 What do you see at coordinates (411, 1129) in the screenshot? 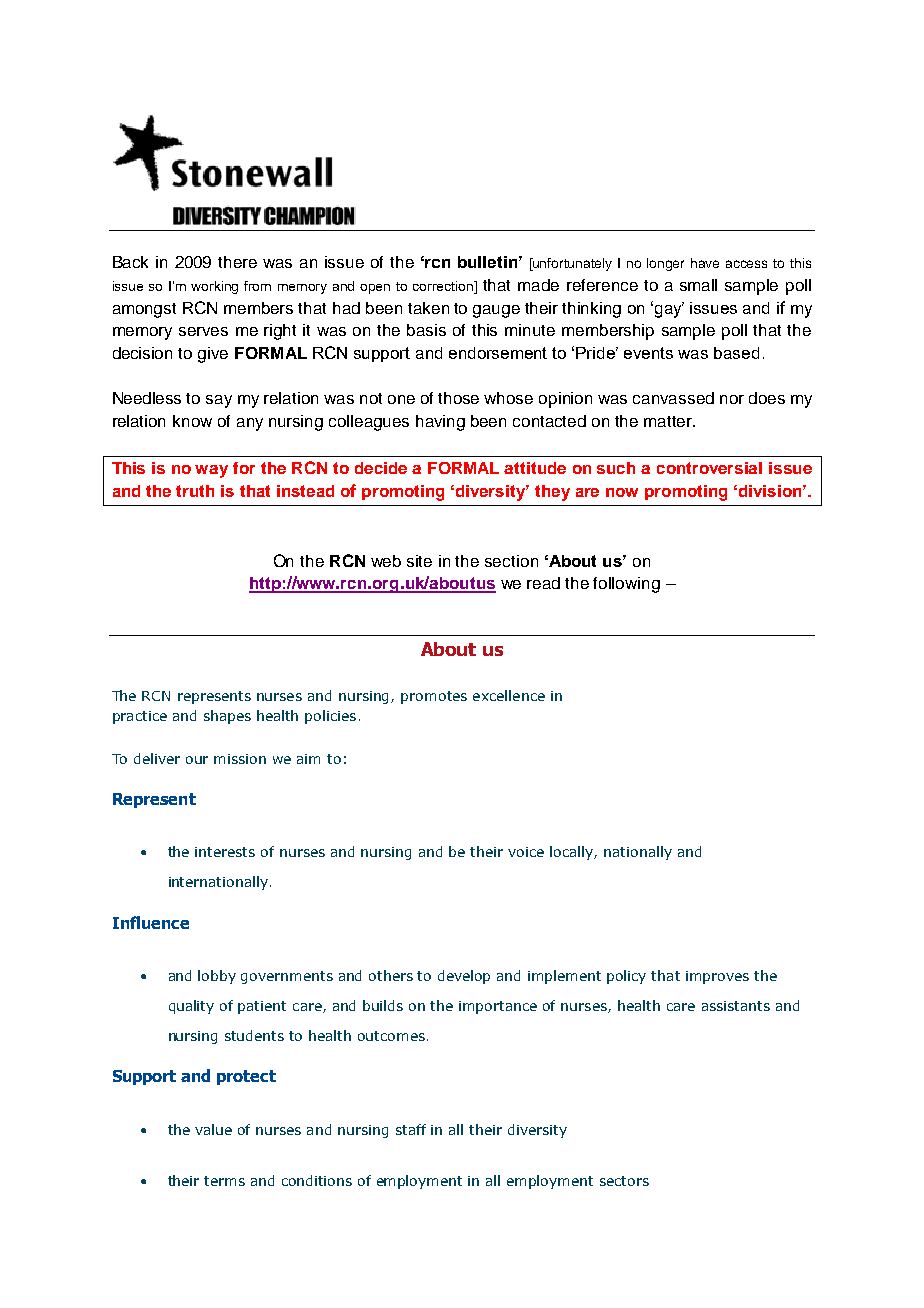
I see `staff` at bounding box center [411, 1129].
